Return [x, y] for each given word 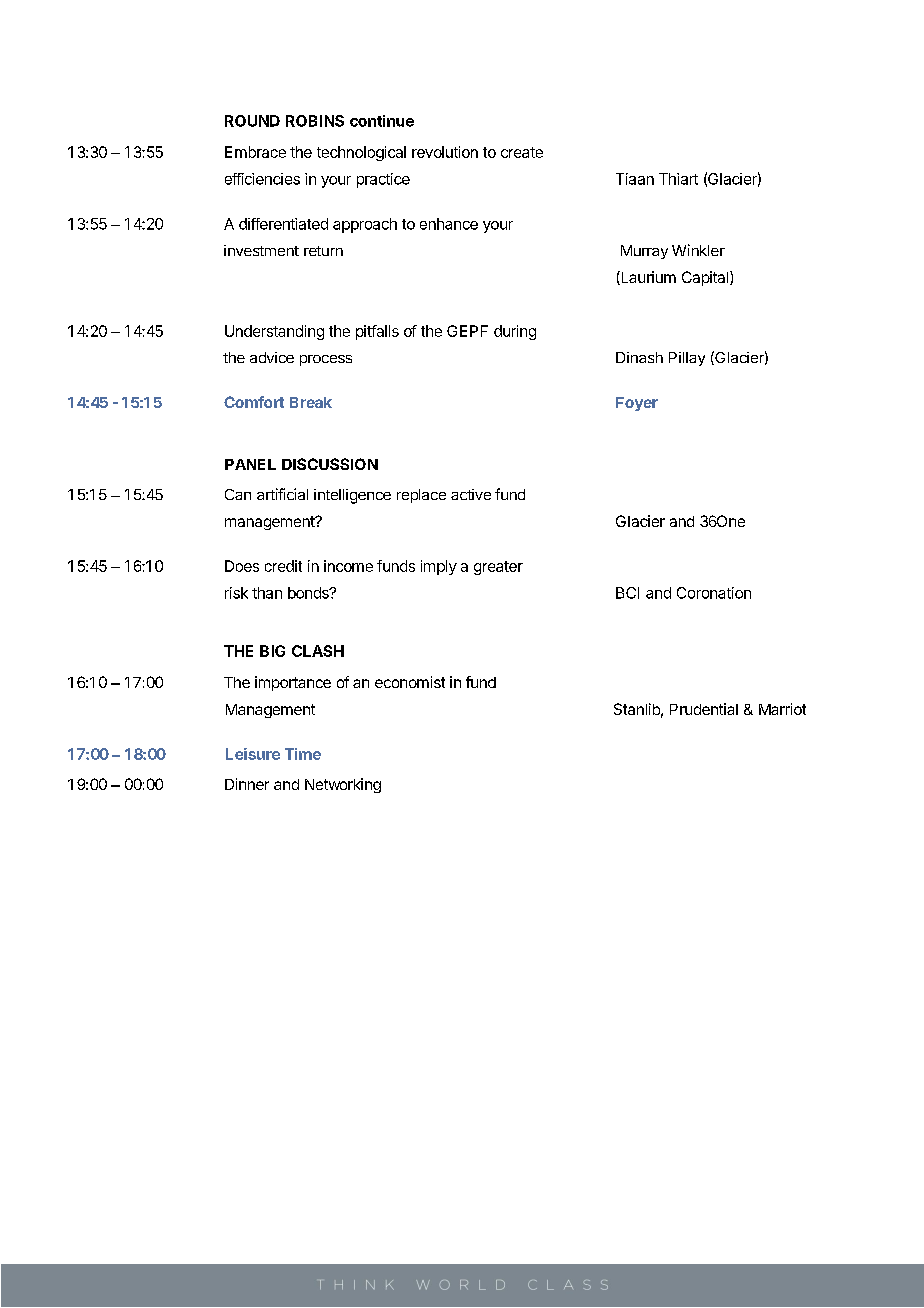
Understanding [274, 332]
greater [498, 568]
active [471, 494]
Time [303, 754]
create [522, 152]
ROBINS [315, 121]
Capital [705, 278]
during [515, 332]
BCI [627, 593]
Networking [343, 785]
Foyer [637, 404]
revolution [445, 152]
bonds [309, 593]
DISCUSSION [330, 464]
